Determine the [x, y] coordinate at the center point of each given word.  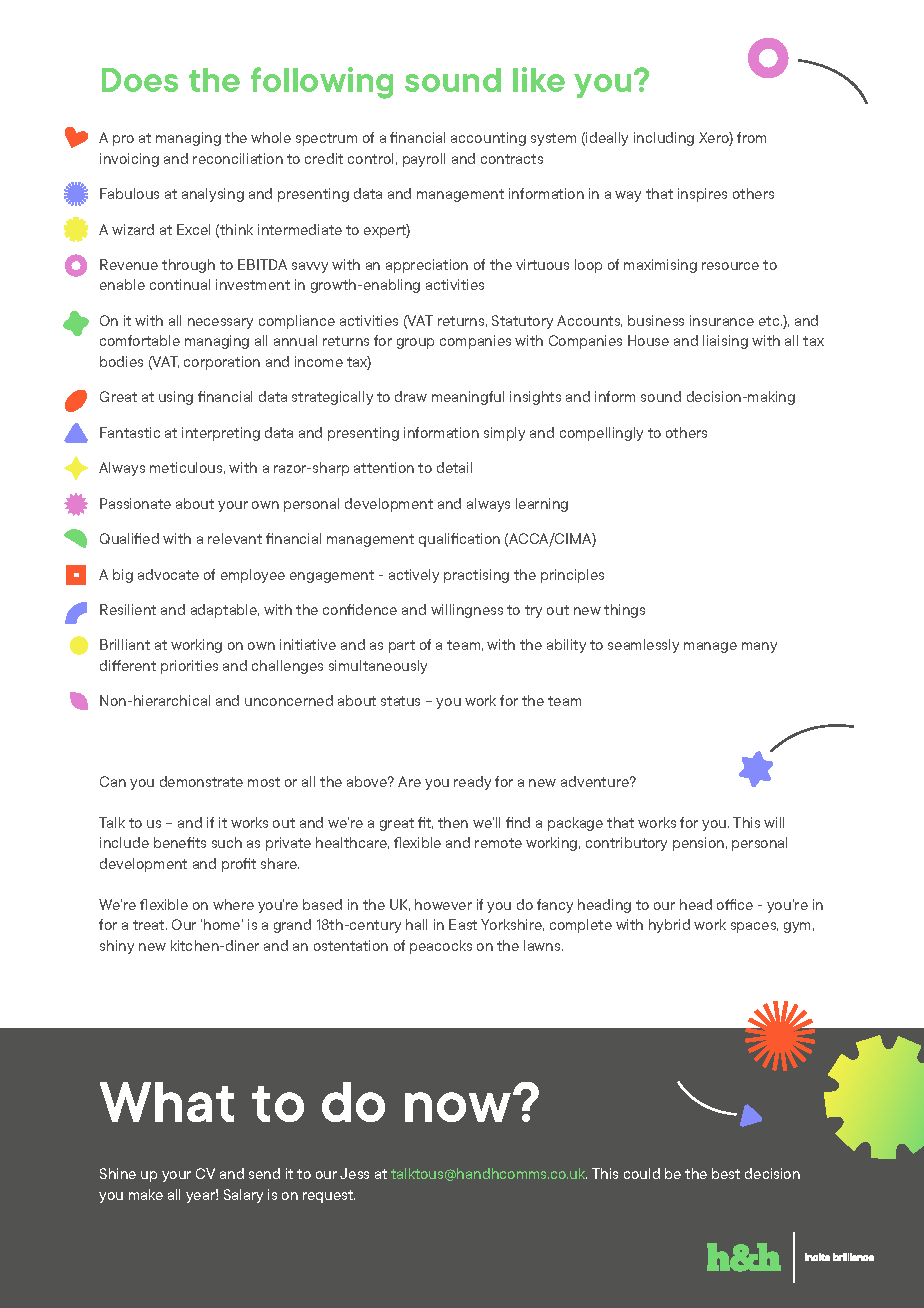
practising [476, 576]
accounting [488, 139]
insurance [722, 320]
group [415, 343]
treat [150, 925]
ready [472, 783]
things [624, 611]
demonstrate [201, 781]
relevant [235, 538]
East [463, 924]
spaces [754, 927]
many [759, 647]
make [146, 1194]
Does [140, 80]
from [751, 137]
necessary [220, 323]
